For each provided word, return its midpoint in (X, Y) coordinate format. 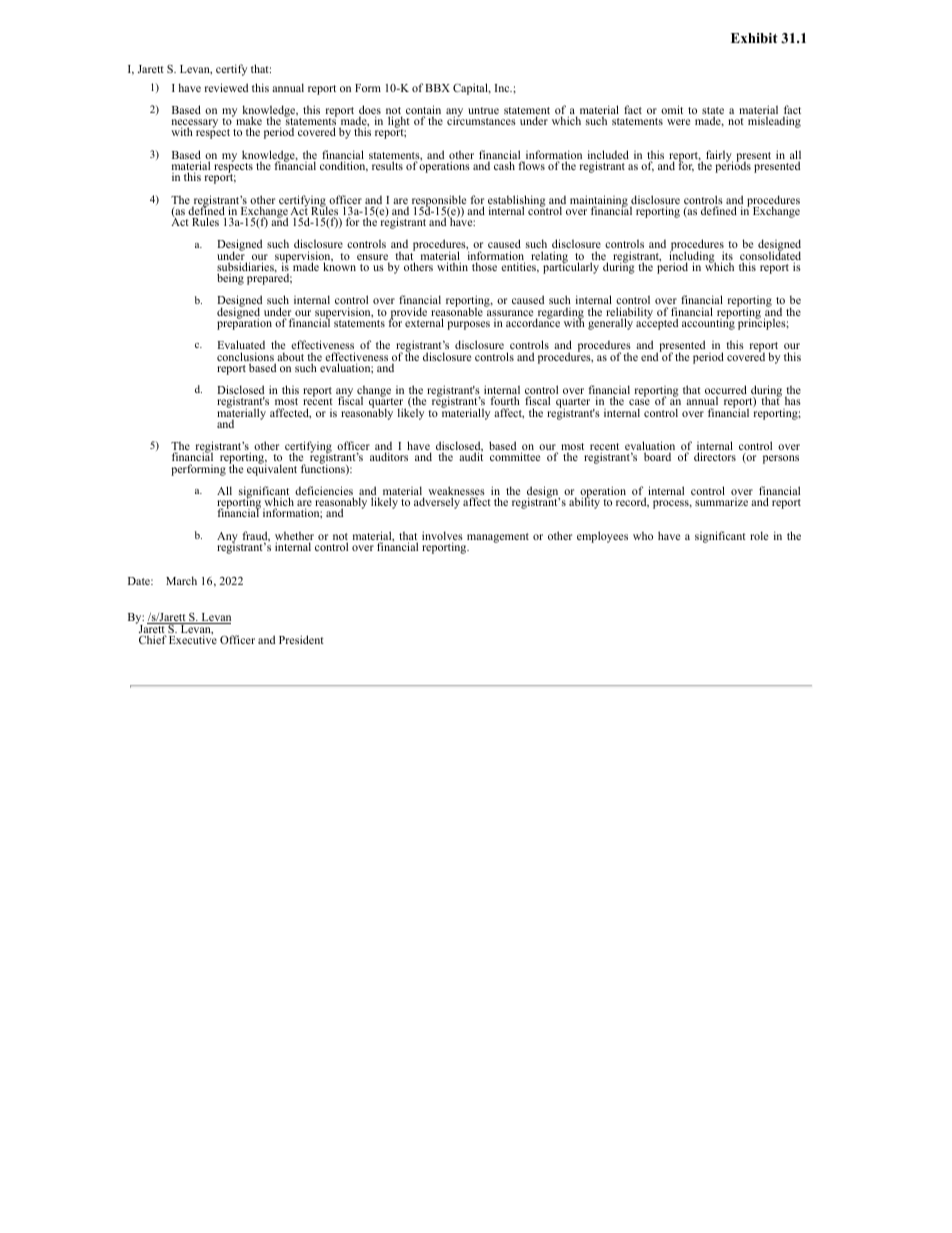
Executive (193, 639)
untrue (483, 110)
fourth (505, 400)
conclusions (246, 358)
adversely (437, 503)
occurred (726, 391)
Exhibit (754, 38)
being (230, 279)
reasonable (458, 312)
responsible (439, 202)
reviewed (226, 87)
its (727, 257)
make (248, 121)
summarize (721, 502)
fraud (256, 536)
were (678, 122)
